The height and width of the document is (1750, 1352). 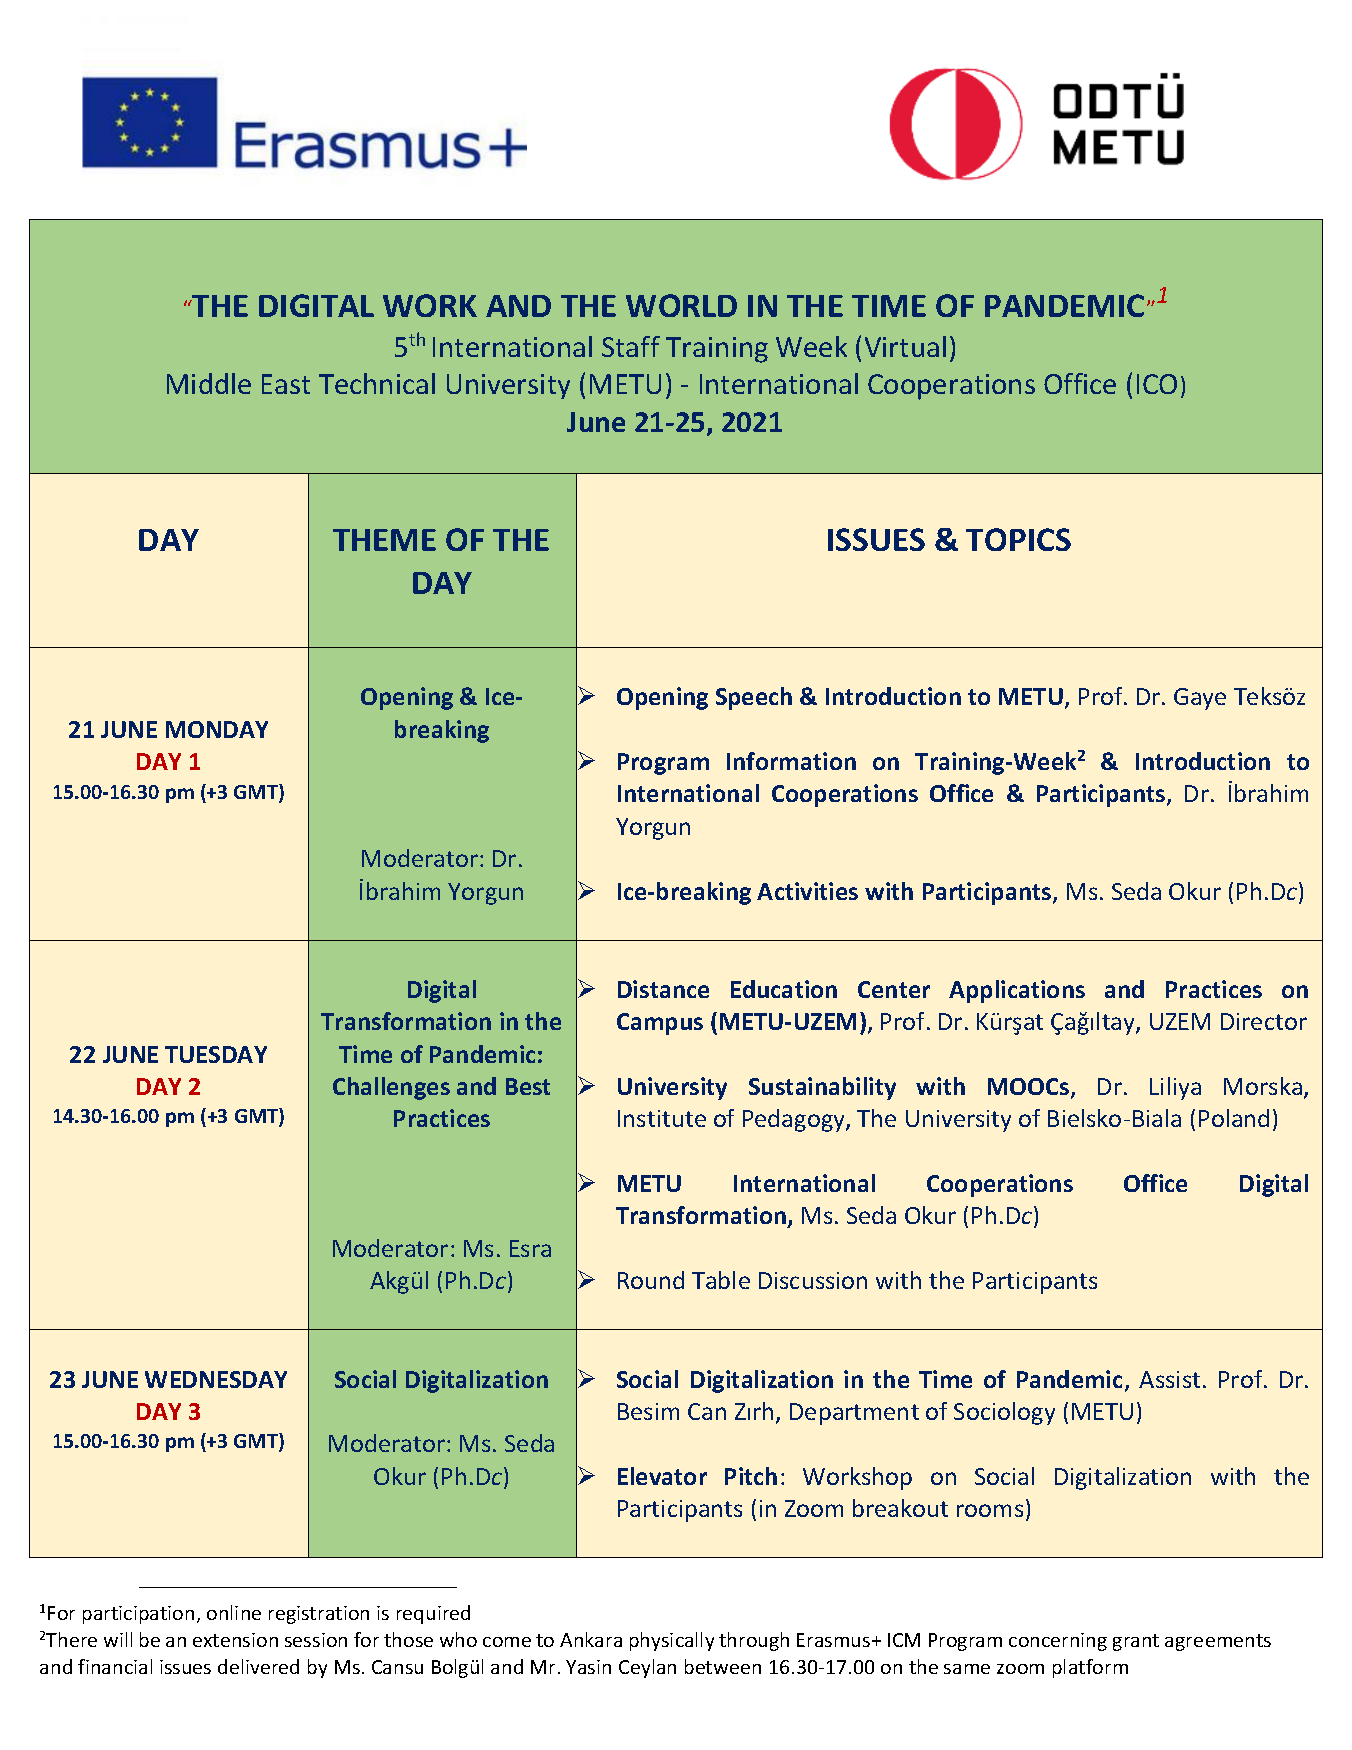 I want to click on Speech, so click(x=754, y=698).
